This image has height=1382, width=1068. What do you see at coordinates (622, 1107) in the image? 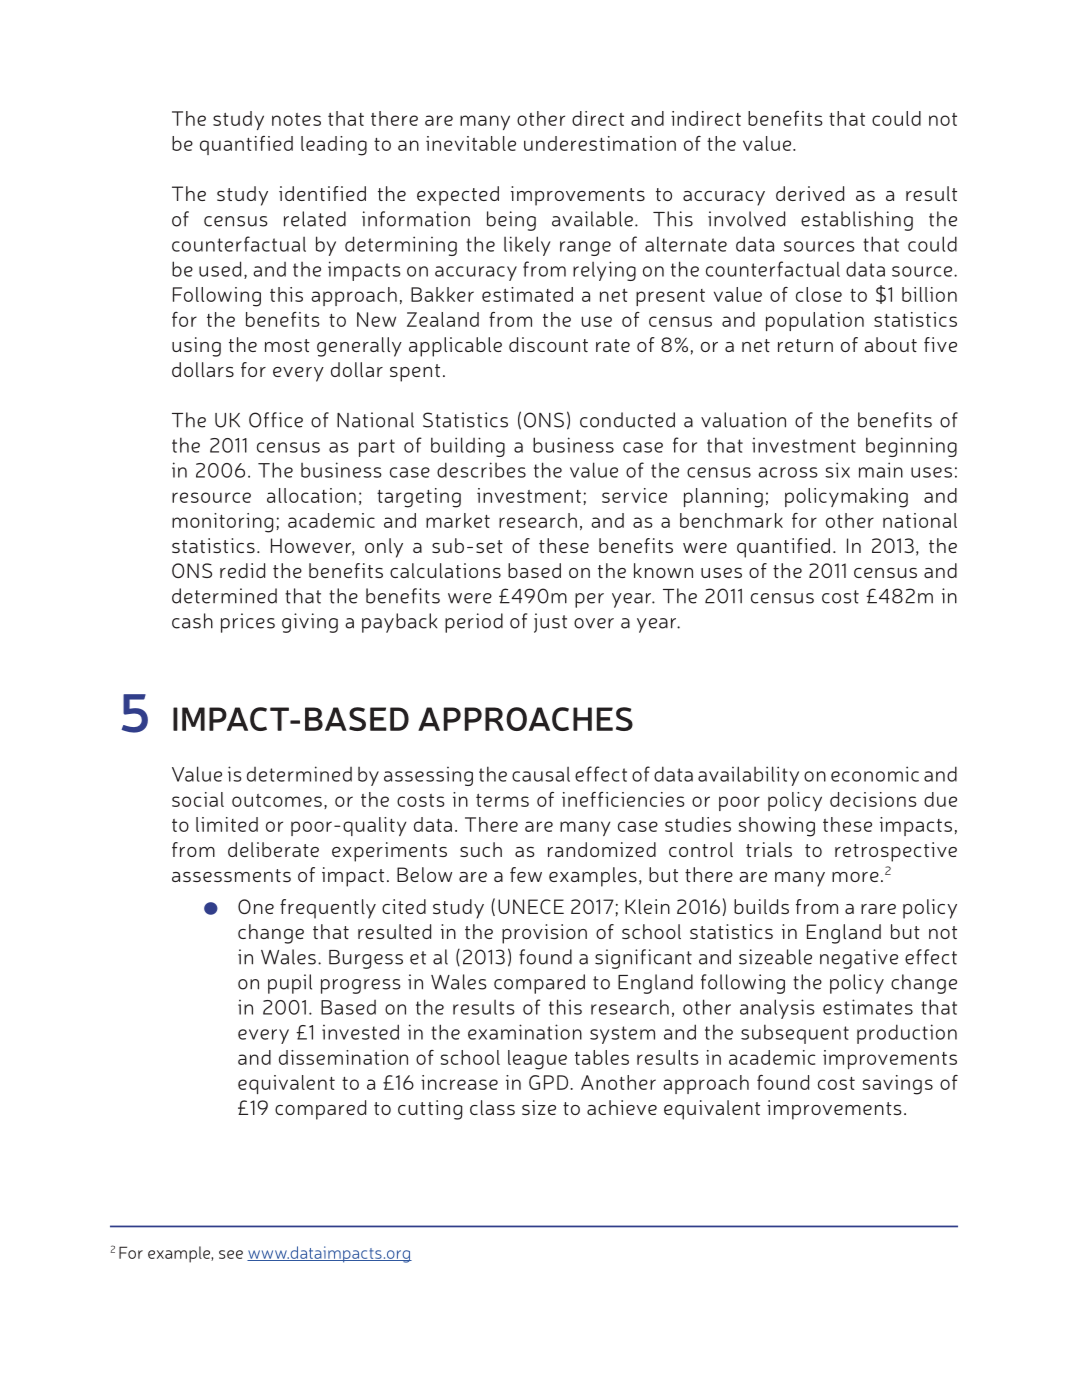
I see `achieve` at bounding box center [622, 1107].
